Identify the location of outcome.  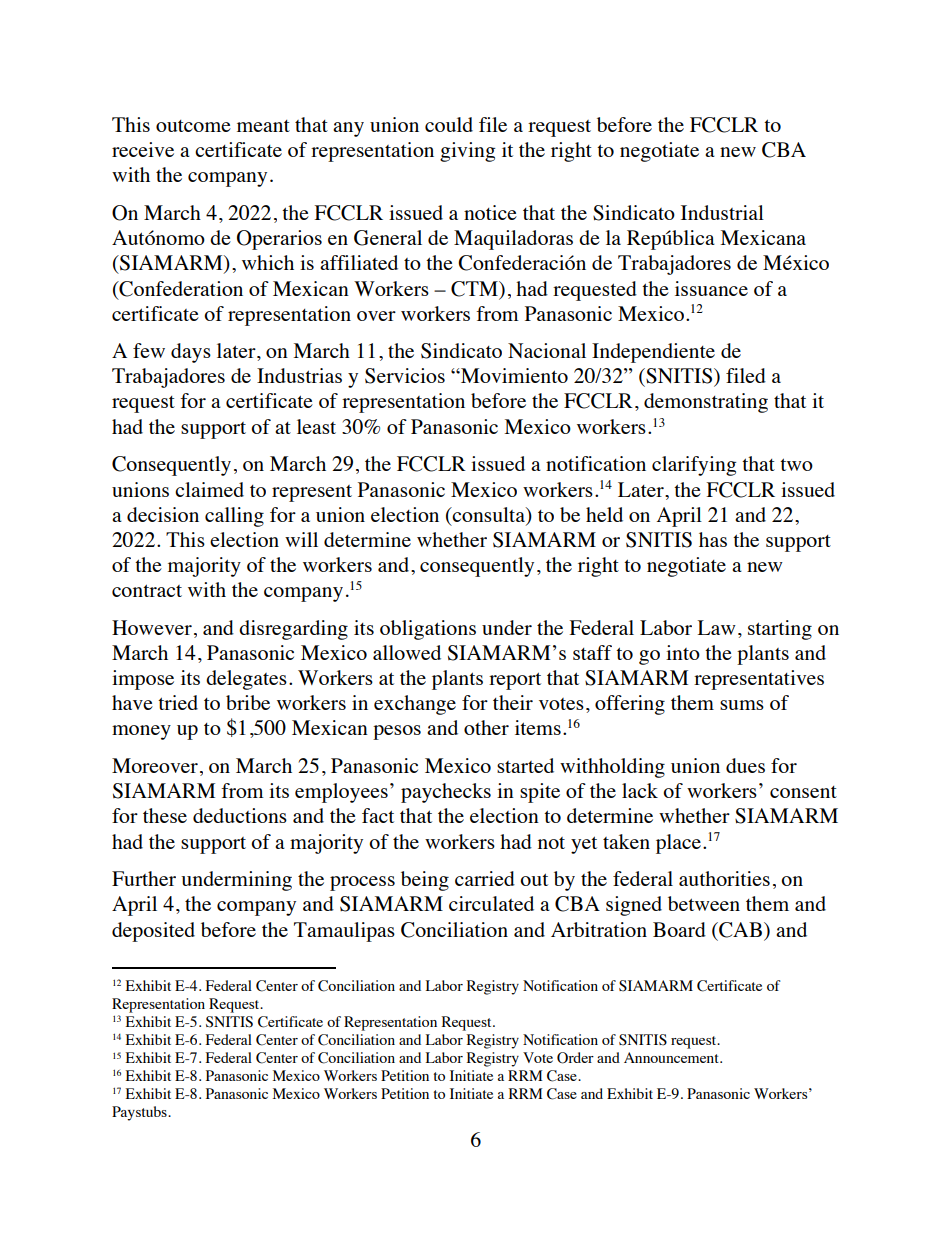
(193, 126).
